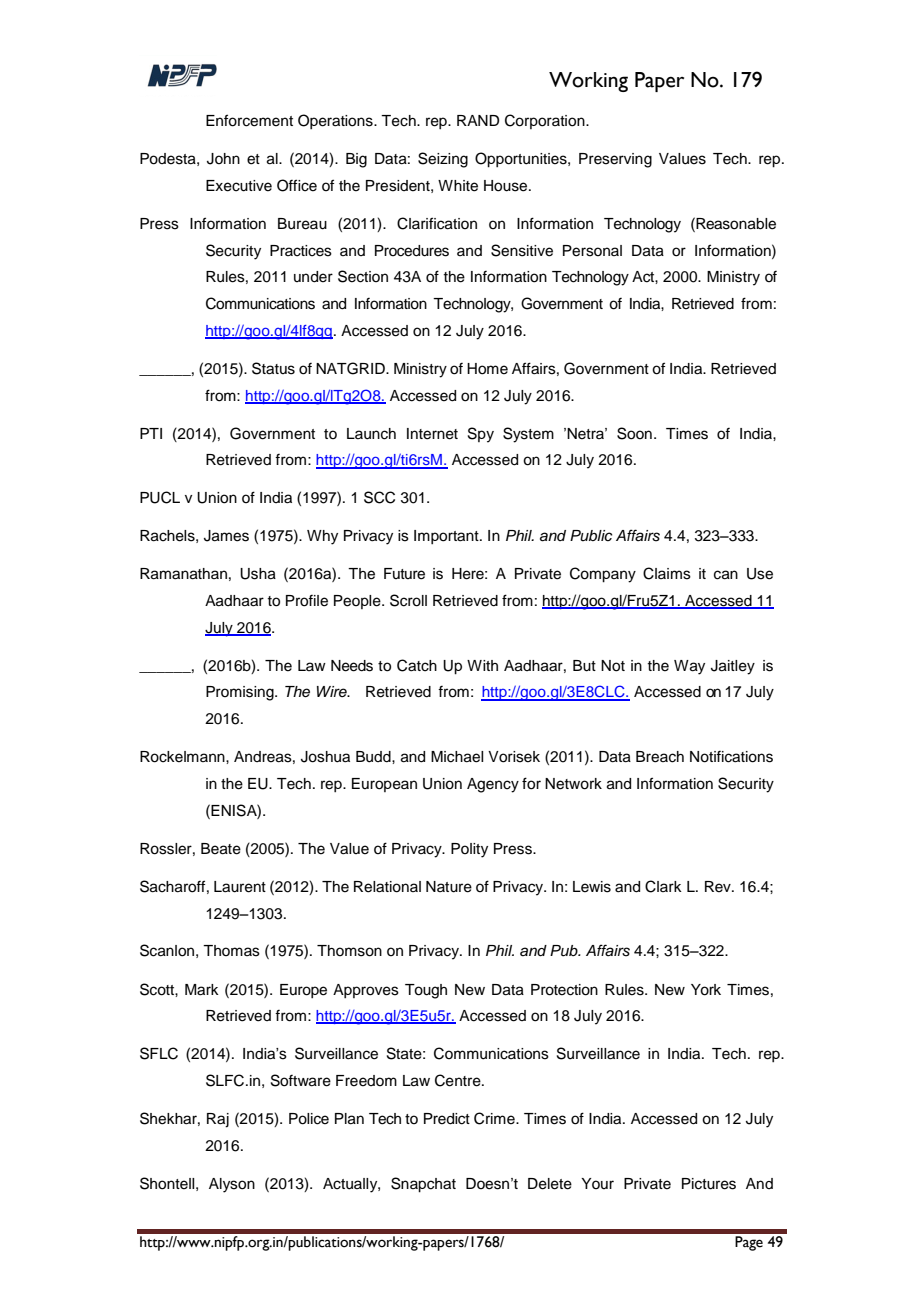  Describe the element at coordinates (634, 433) in the page. I see `Soon` at that location.
